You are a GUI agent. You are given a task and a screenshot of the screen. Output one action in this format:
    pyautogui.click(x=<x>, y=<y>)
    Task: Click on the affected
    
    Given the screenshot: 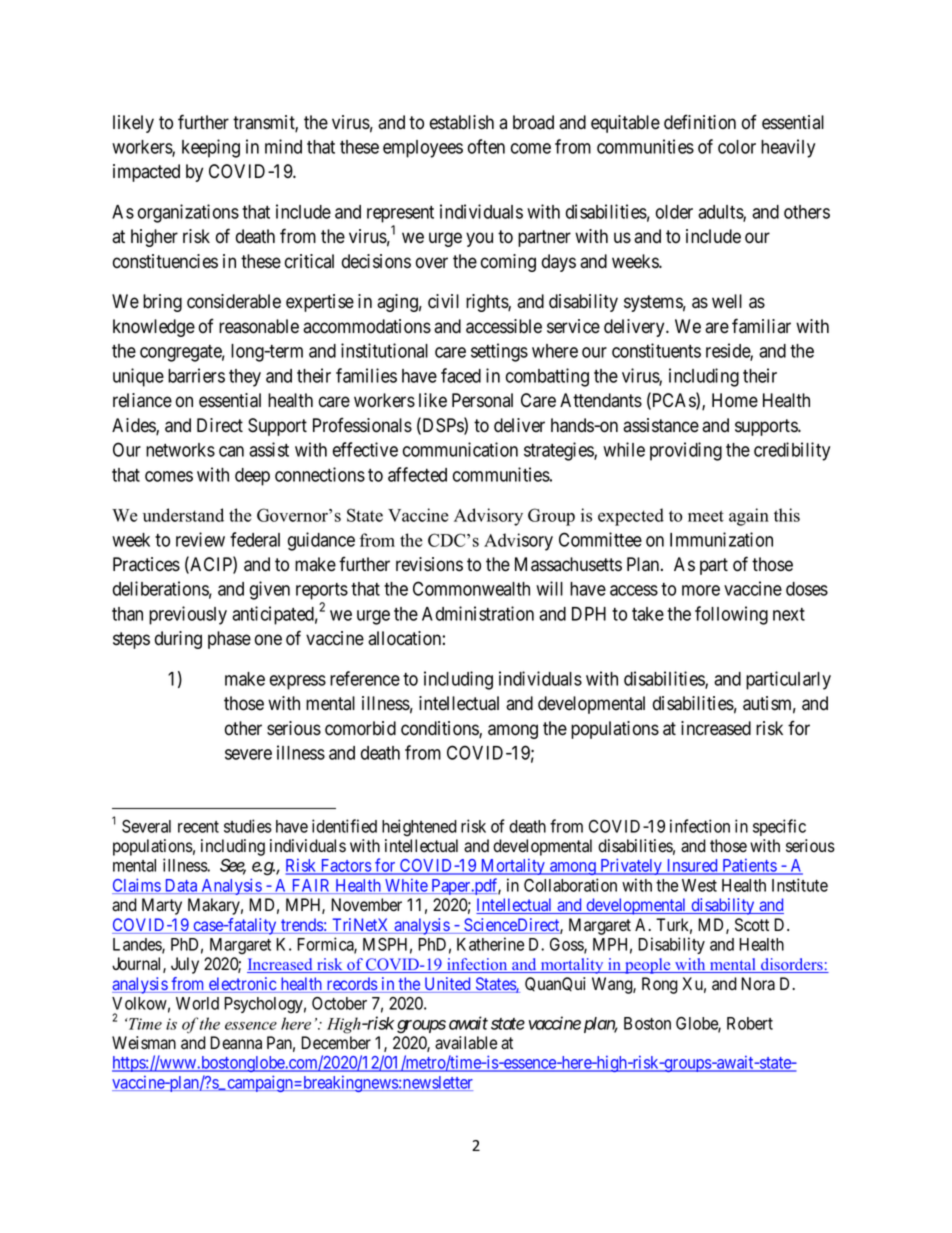 What is the action you would take?
    pyautogui.click(x=417, y=474)
